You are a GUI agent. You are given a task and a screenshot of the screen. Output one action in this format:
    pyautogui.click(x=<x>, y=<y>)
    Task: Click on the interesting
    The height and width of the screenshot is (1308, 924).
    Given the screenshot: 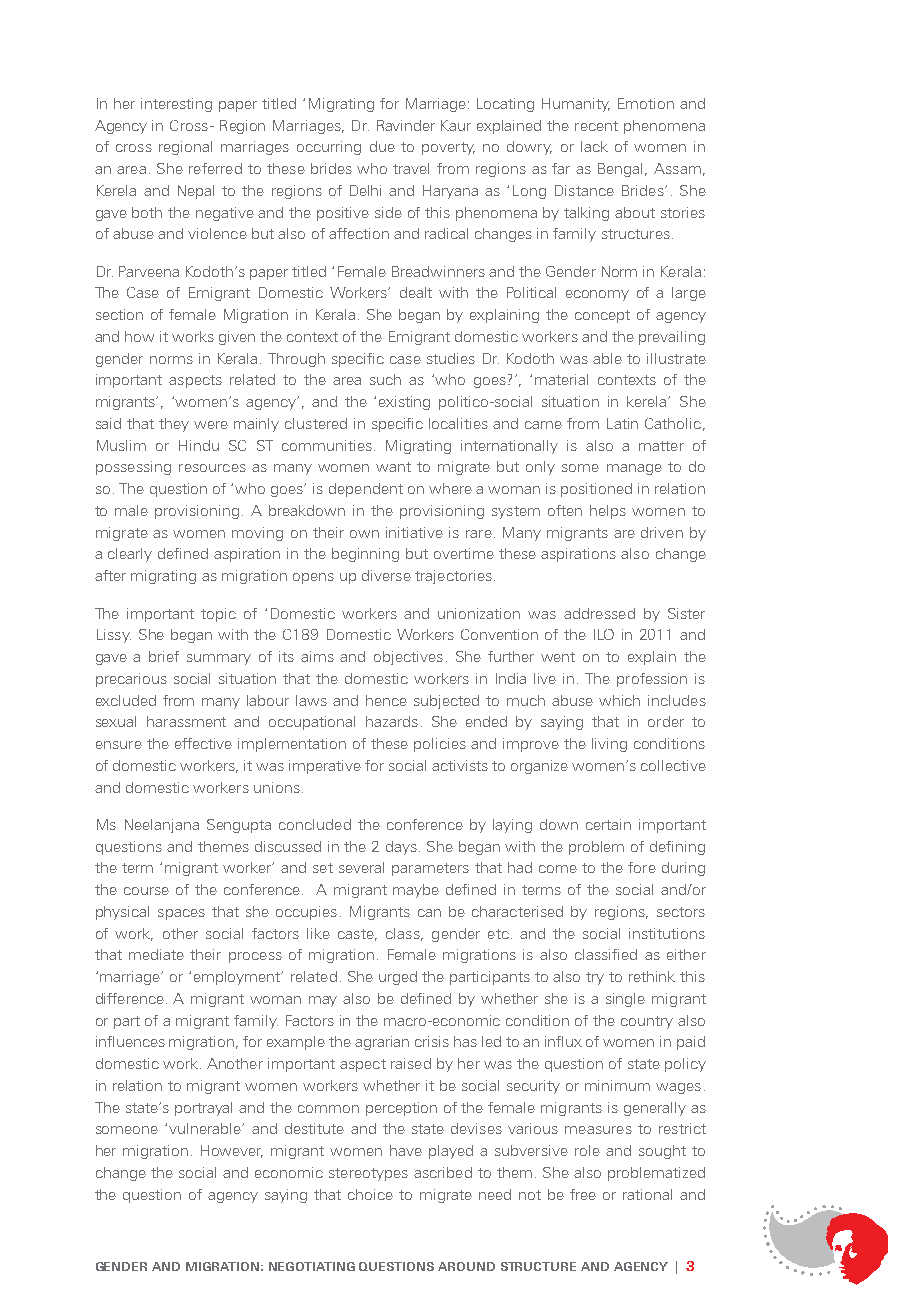 What is the action you would take?
    pyautogui.click(x=176, y=105)
